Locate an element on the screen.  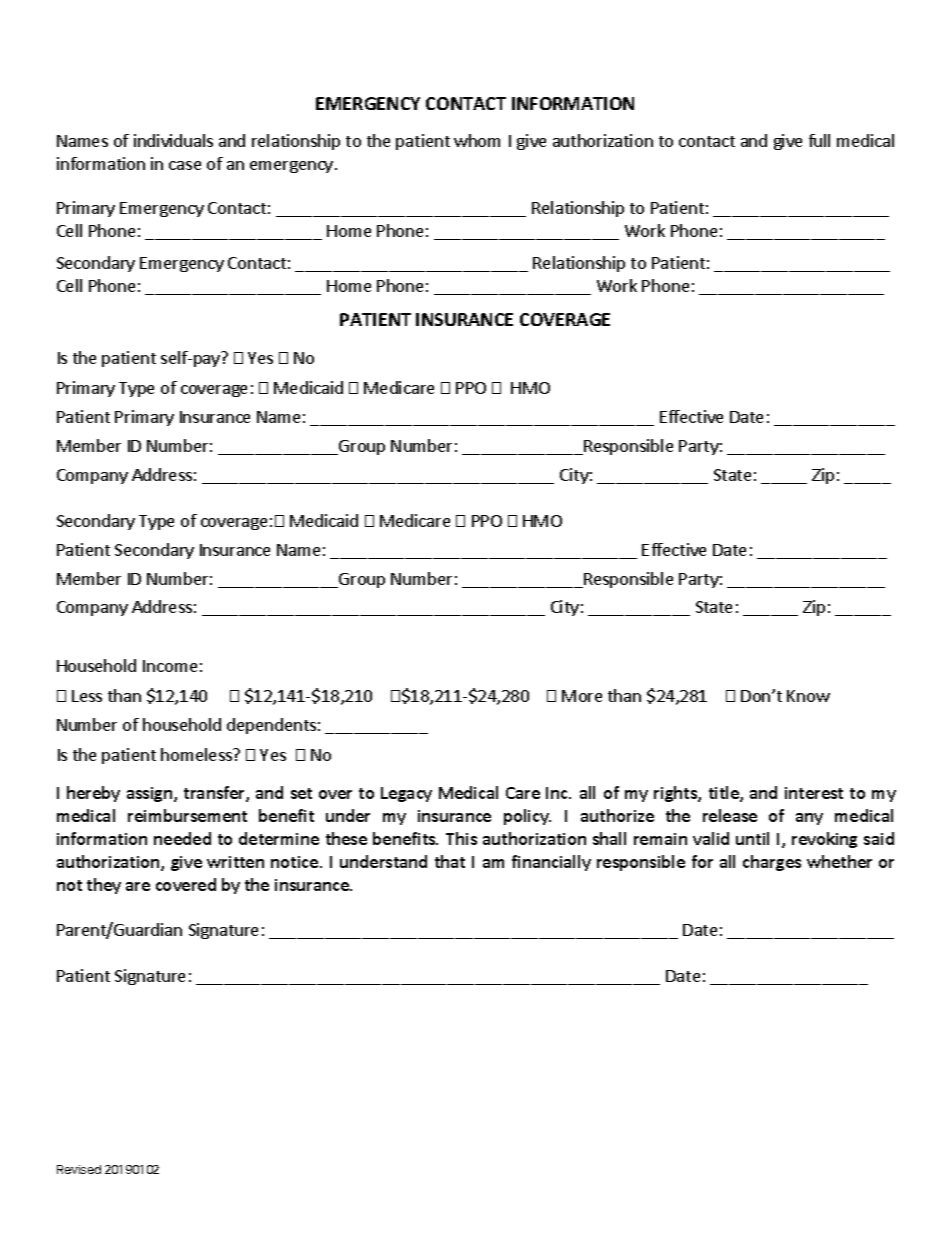
full is located at coordinates (819, 140).
